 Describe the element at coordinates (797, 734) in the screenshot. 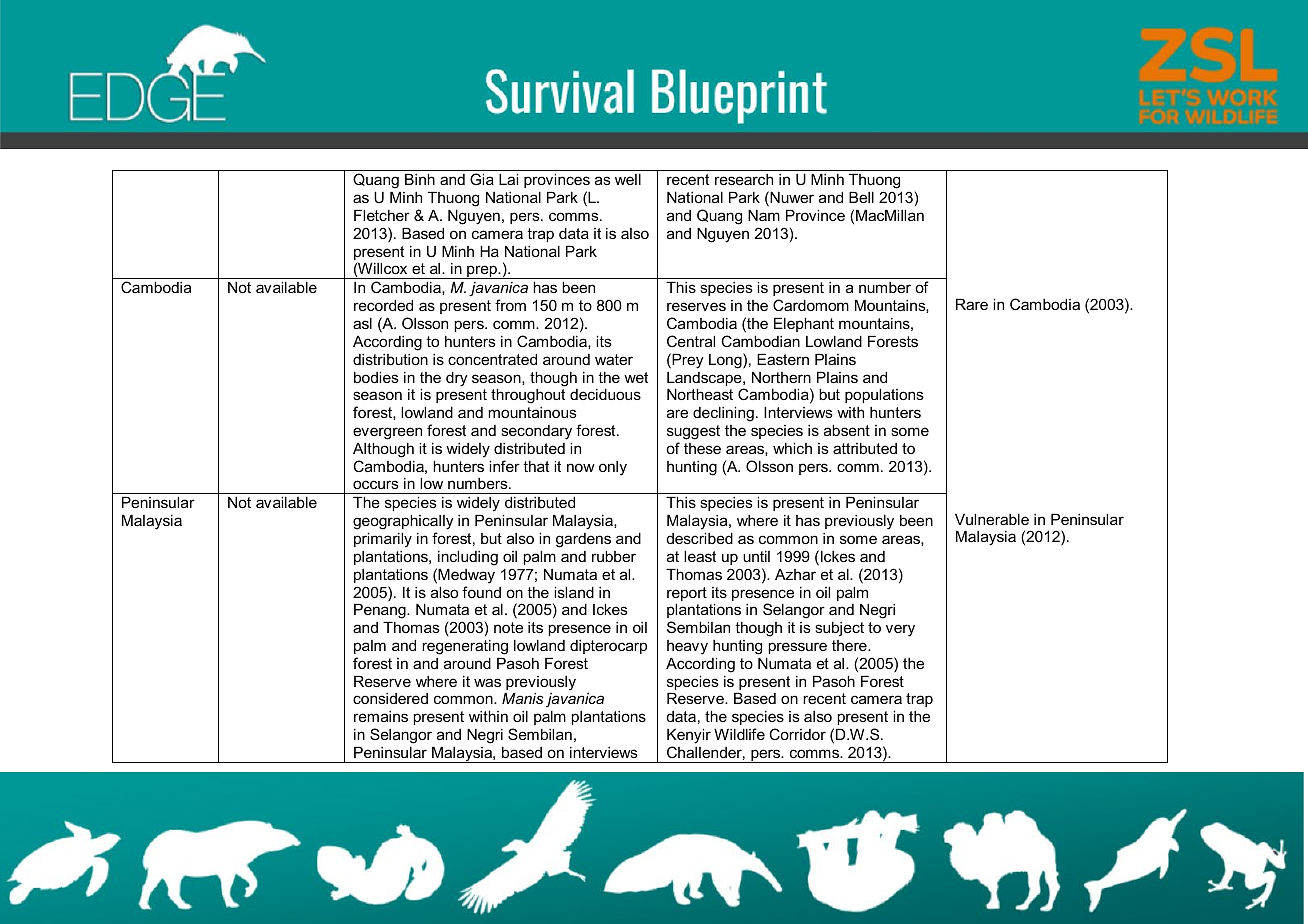

I see `Corridor` at that location.
